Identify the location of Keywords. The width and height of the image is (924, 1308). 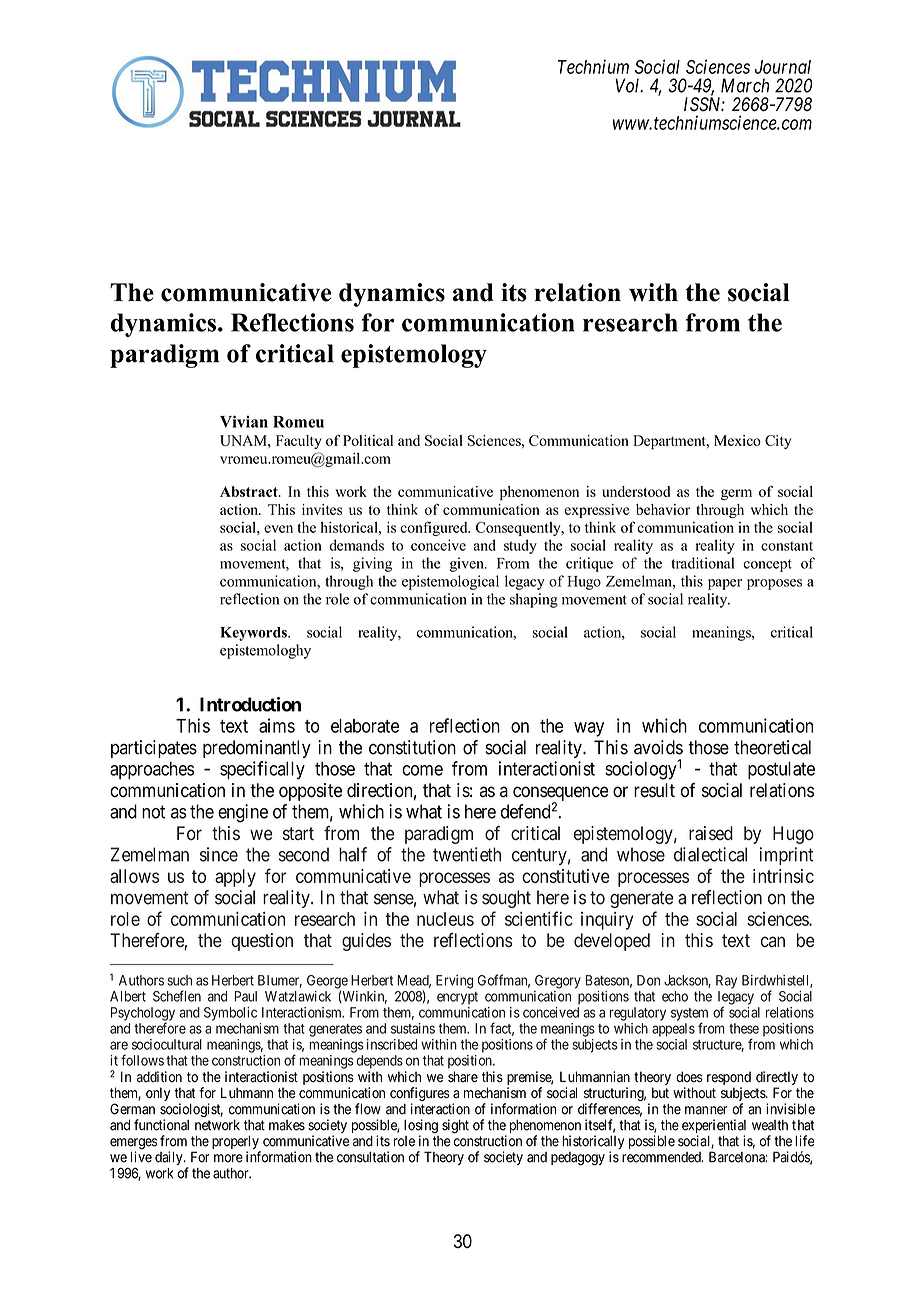
(254, 634).
